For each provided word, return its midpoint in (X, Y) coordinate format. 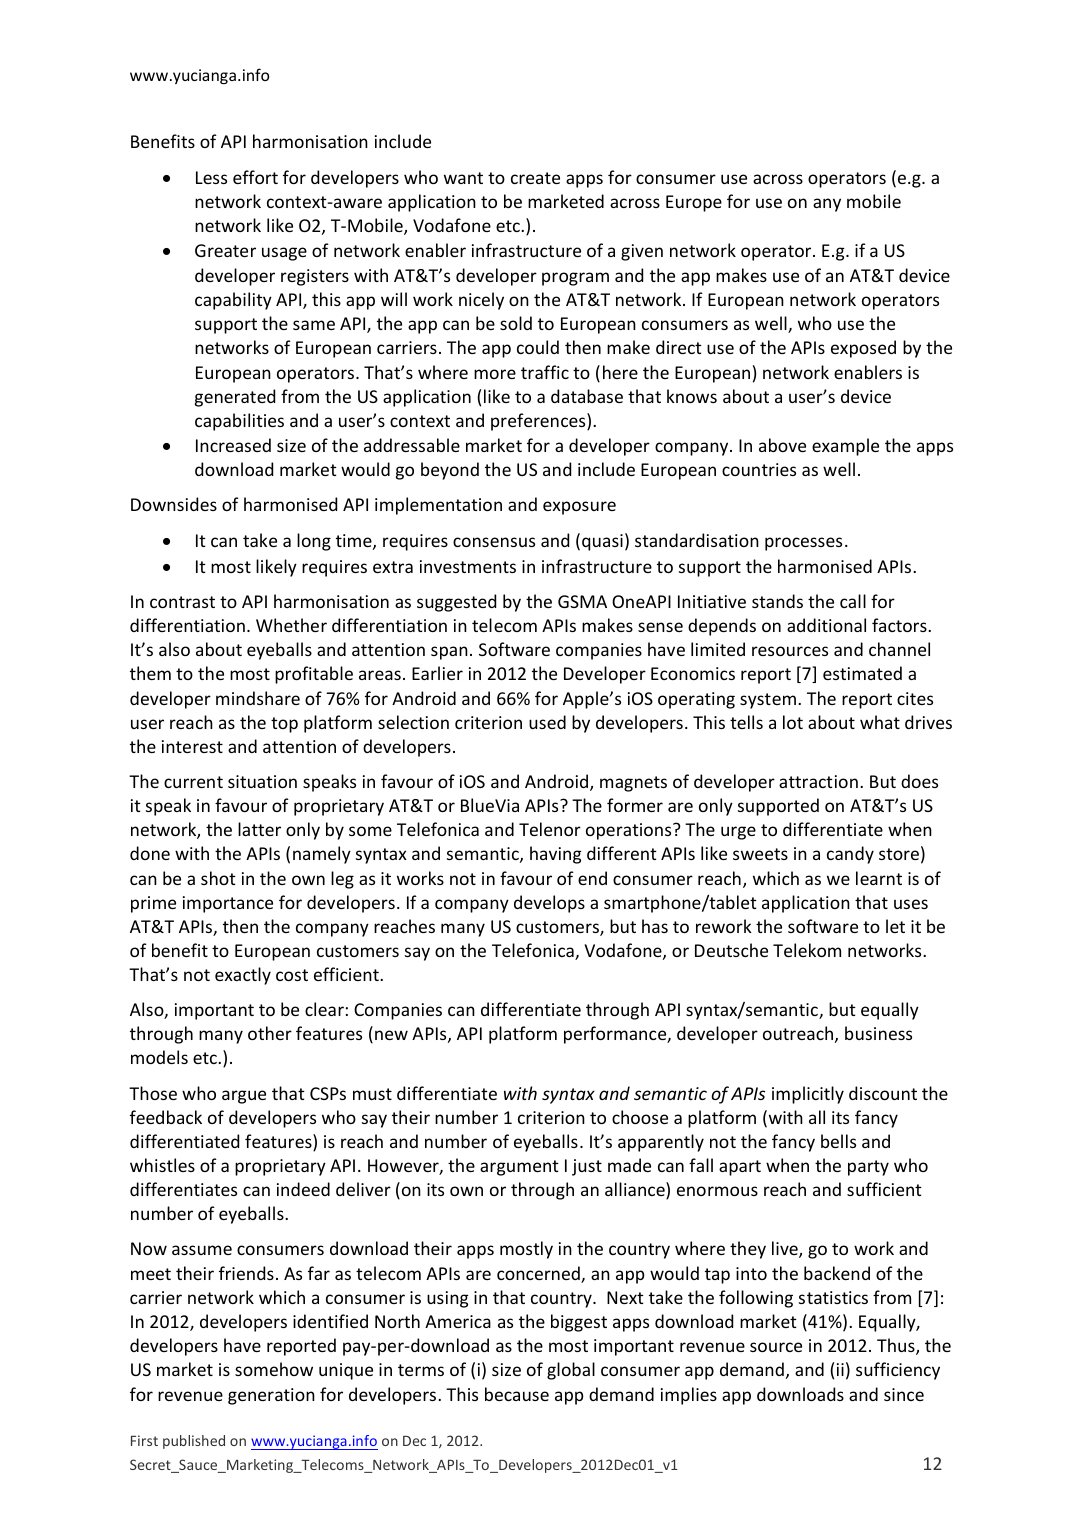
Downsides (174, 504)
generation (271, 1396)
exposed (863, 349)
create (535, 178)
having (556, 855)
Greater (225, 250)
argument (519, 1168)
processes (803, 544)
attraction (818, 781)
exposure (579, 508)
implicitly (808, 1095)
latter (259, 829)
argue (244, 1097)
